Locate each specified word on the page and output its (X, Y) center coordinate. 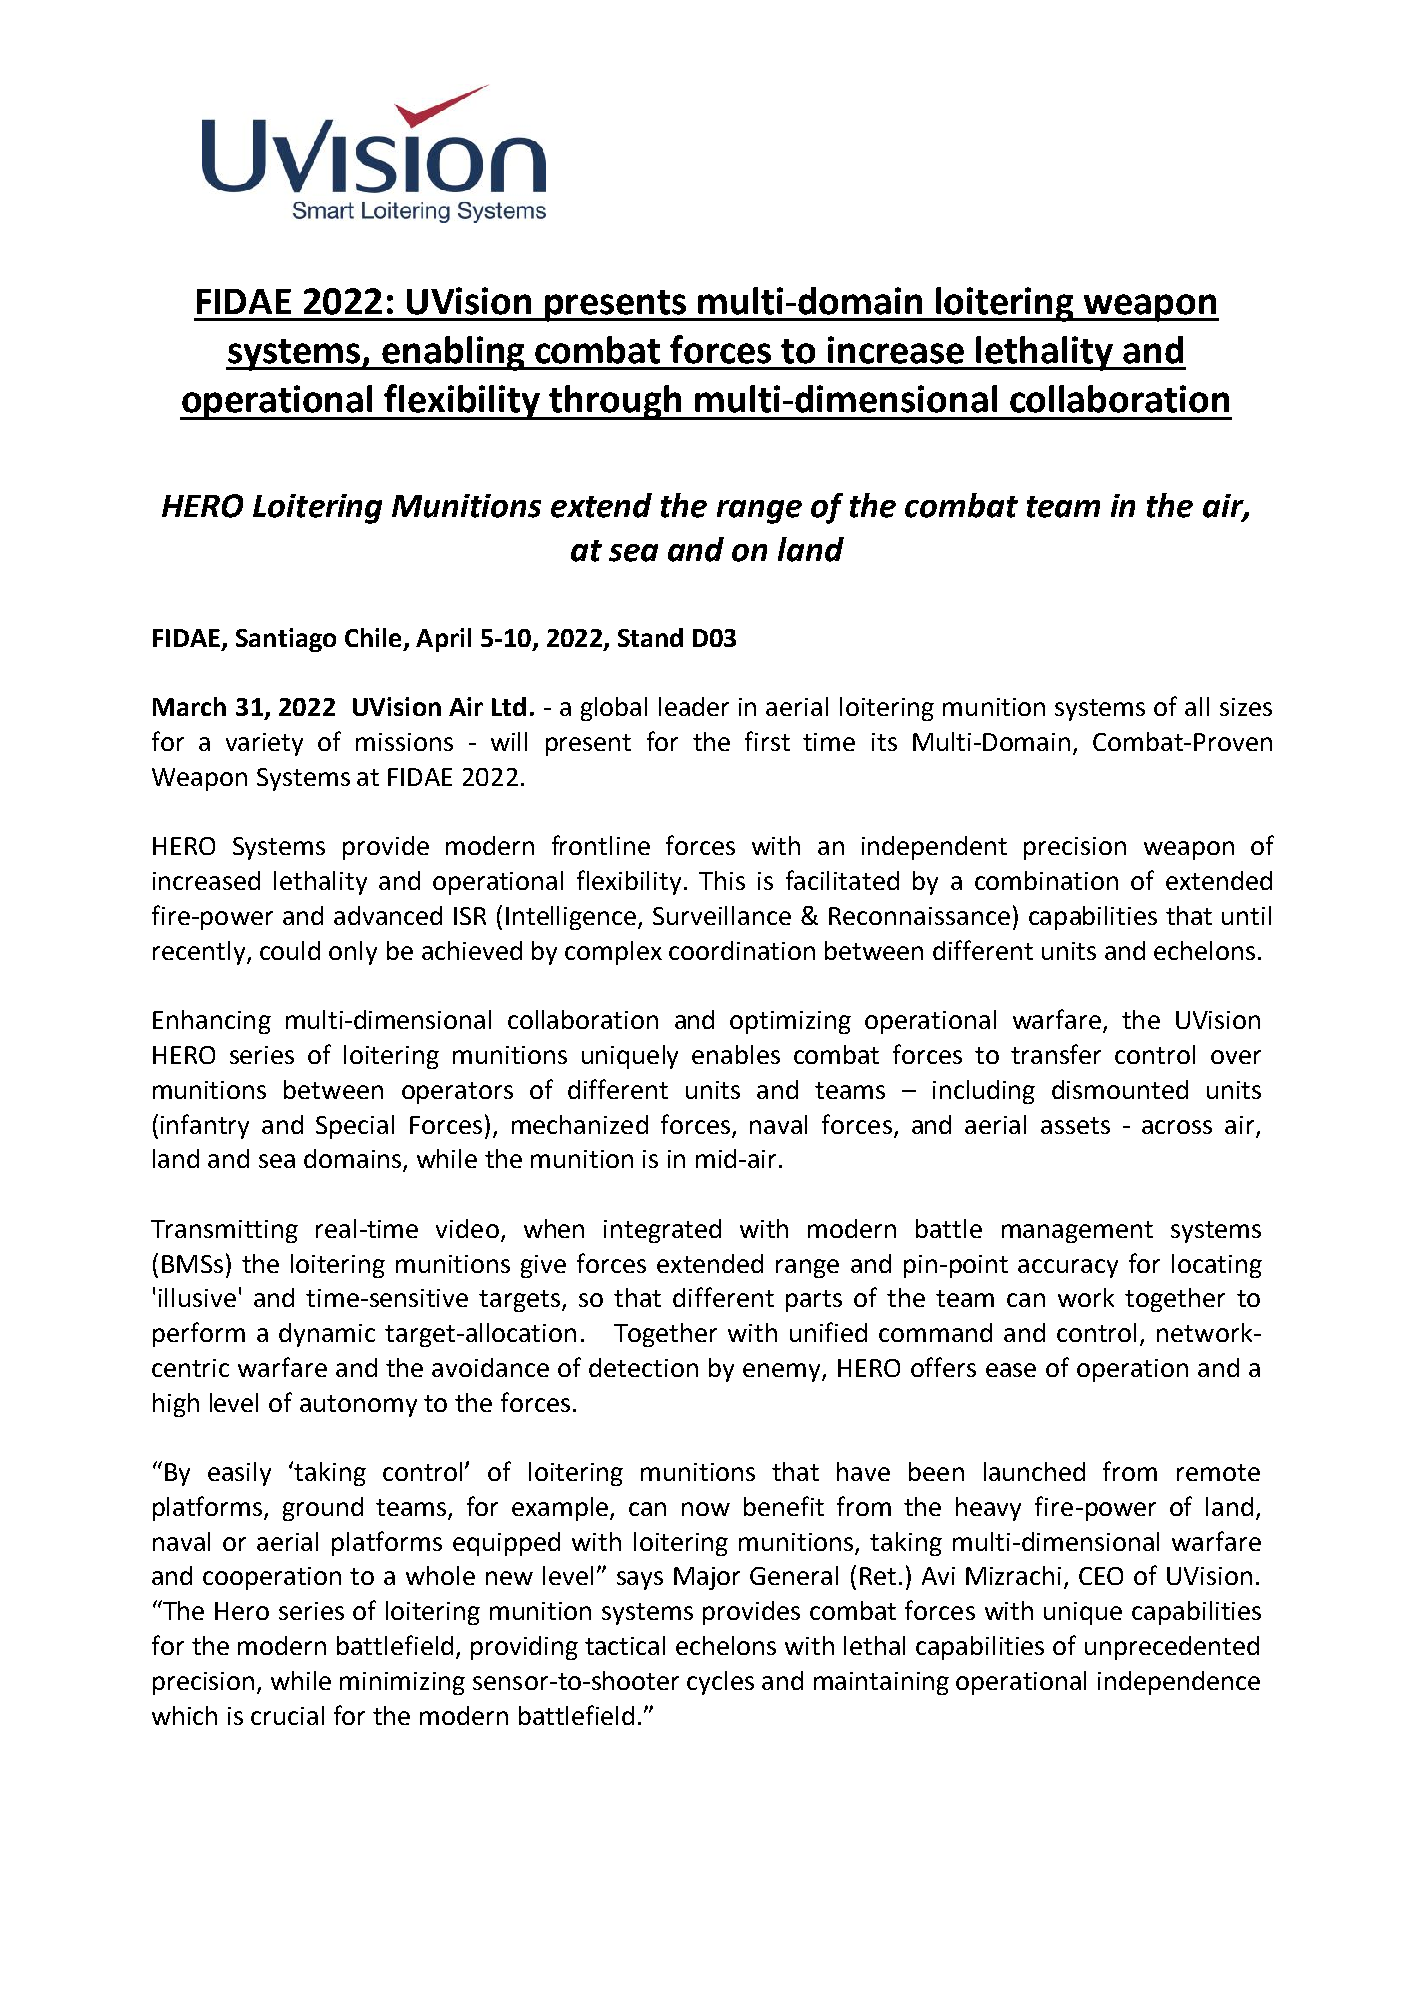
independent (934, 848)
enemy (783, 1372)
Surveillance (722, 915)
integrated (662, 1231)
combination (1046, 880)
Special (355, 1127)
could (290, 950)
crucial (287, 1715)
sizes (1246, 707)
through (616, 402)
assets (1075, 1125)
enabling (453, 353)
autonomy (358, 1406)
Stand (650, 637)
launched (1034, 1471)
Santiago (286, 640)
